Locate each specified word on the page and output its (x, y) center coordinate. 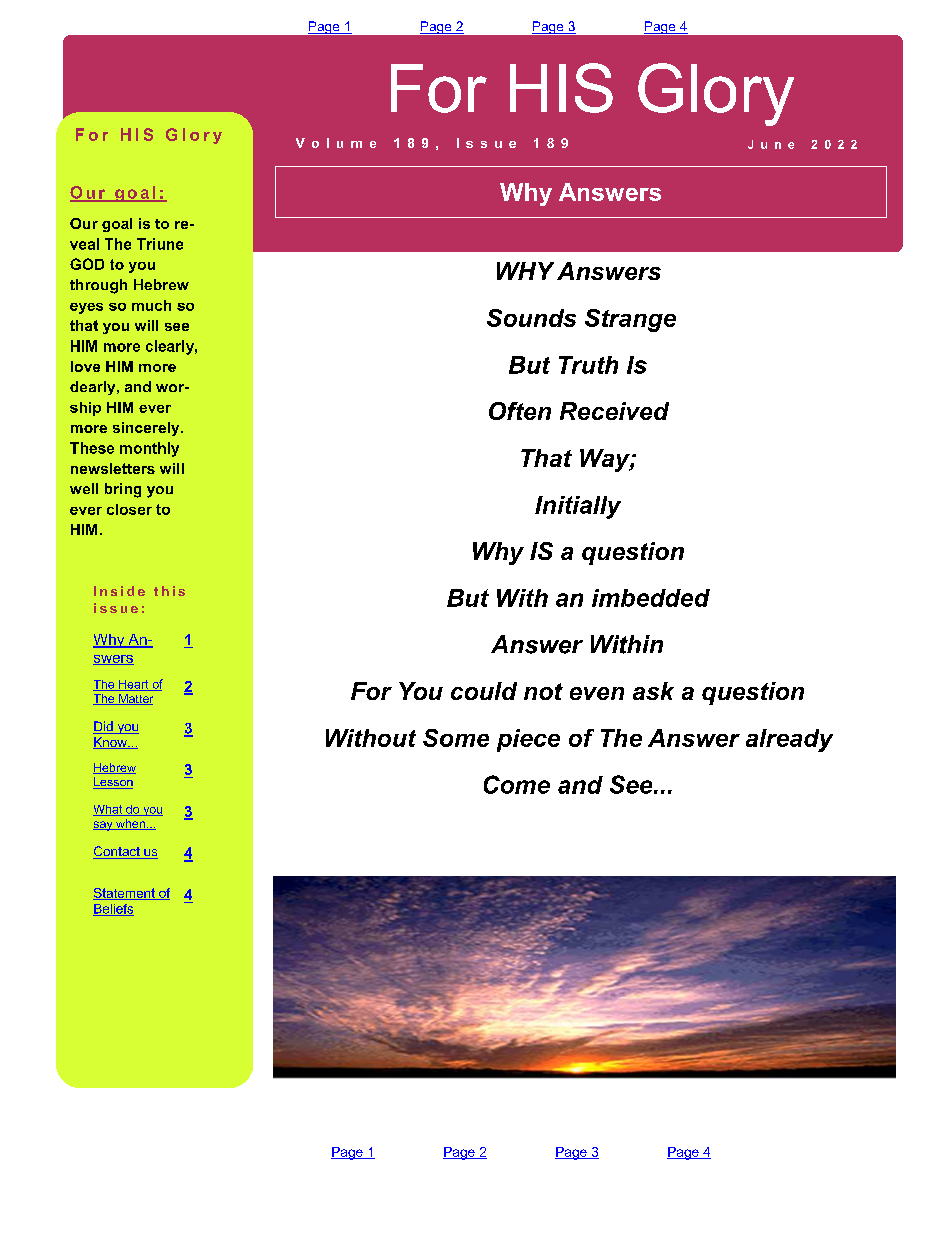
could (484, 691)
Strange (630, 320)
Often (520, 411)
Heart (134, 685)
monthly (149, 449)
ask (653, 691)
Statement (125, 894)
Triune (160, 244)
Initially (578, 507)
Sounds (531, 318)
